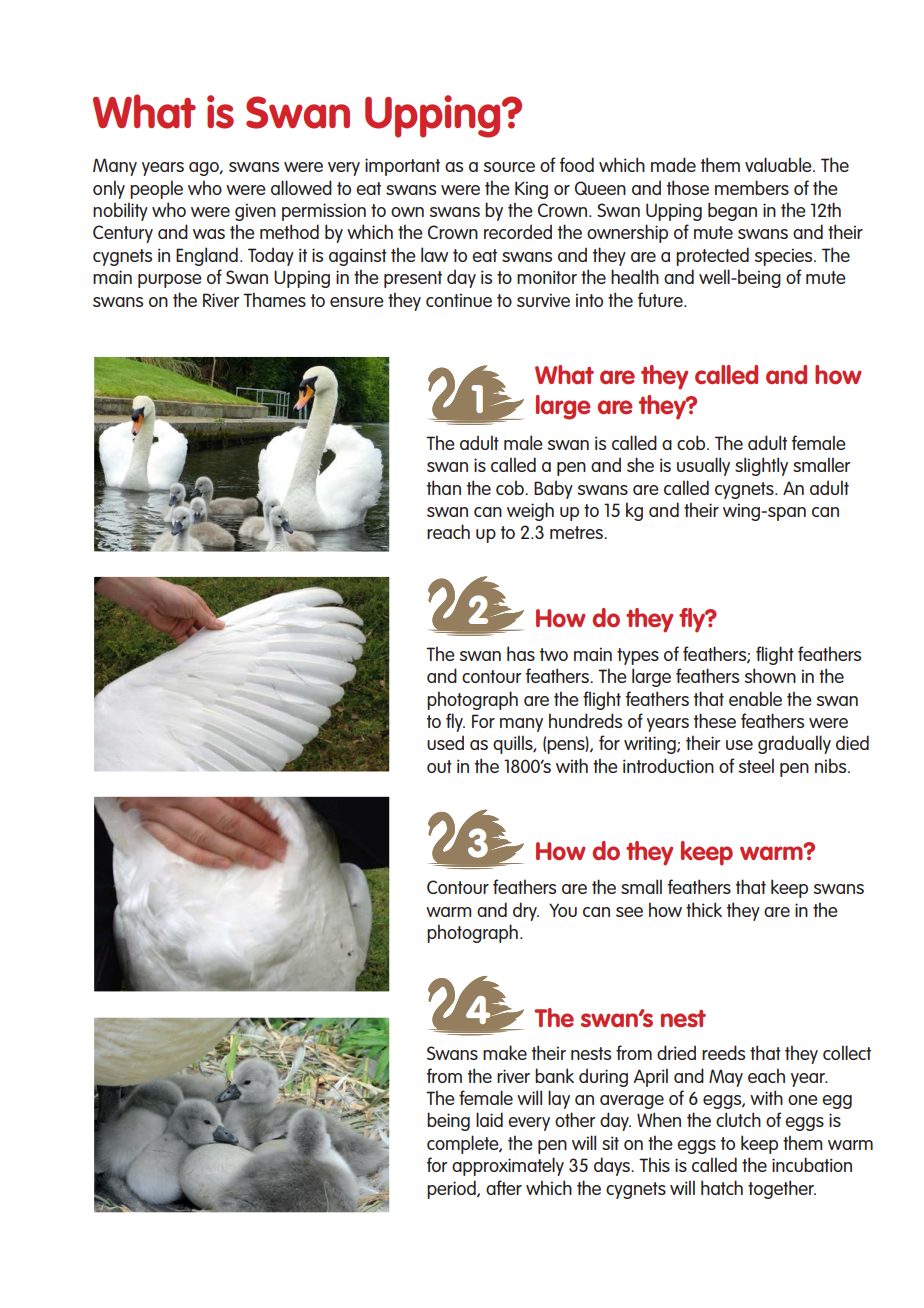 This screenshot has height=1308, width=924. Describe the element at coordinates (752, 187) in the screenshot. I see `members` at that location.
